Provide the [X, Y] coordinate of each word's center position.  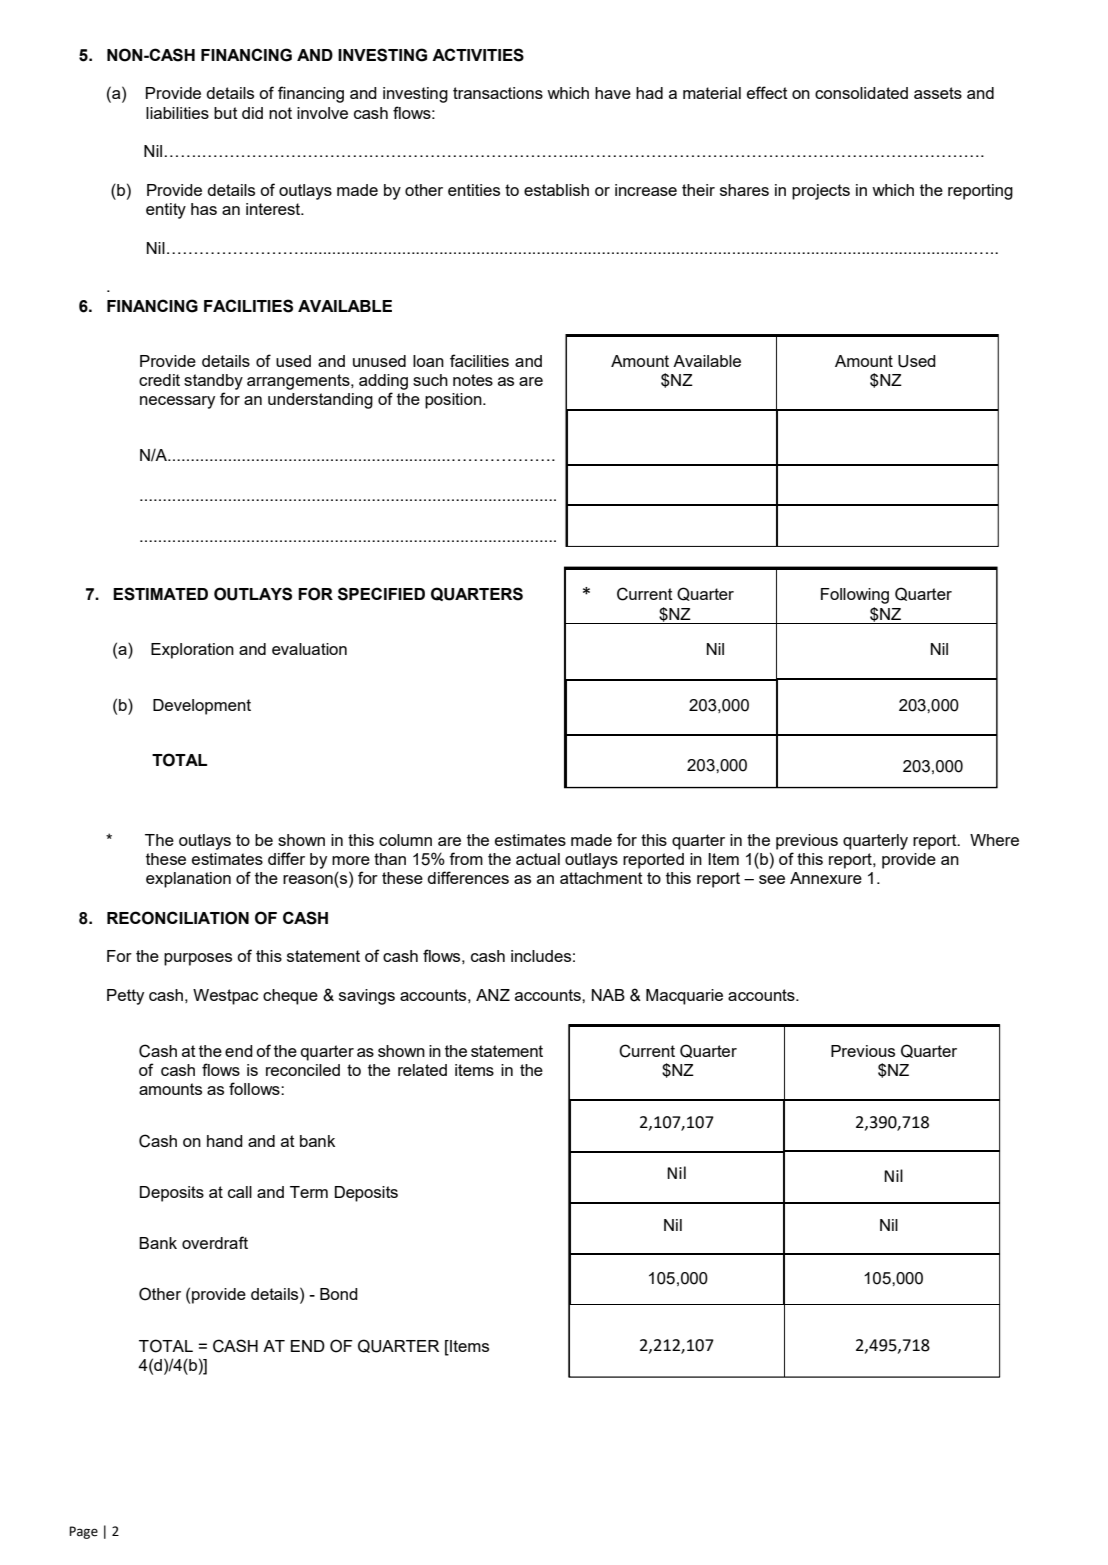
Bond [339, 1294]
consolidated [861, 93]
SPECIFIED [381, 594]
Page [83, 1532]
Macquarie [684, 997]
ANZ [493, 995]
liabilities [177, 113]
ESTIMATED [160, 594]
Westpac [225, 997]
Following [855, 596]
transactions [498, 93]
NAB [608, 995]
